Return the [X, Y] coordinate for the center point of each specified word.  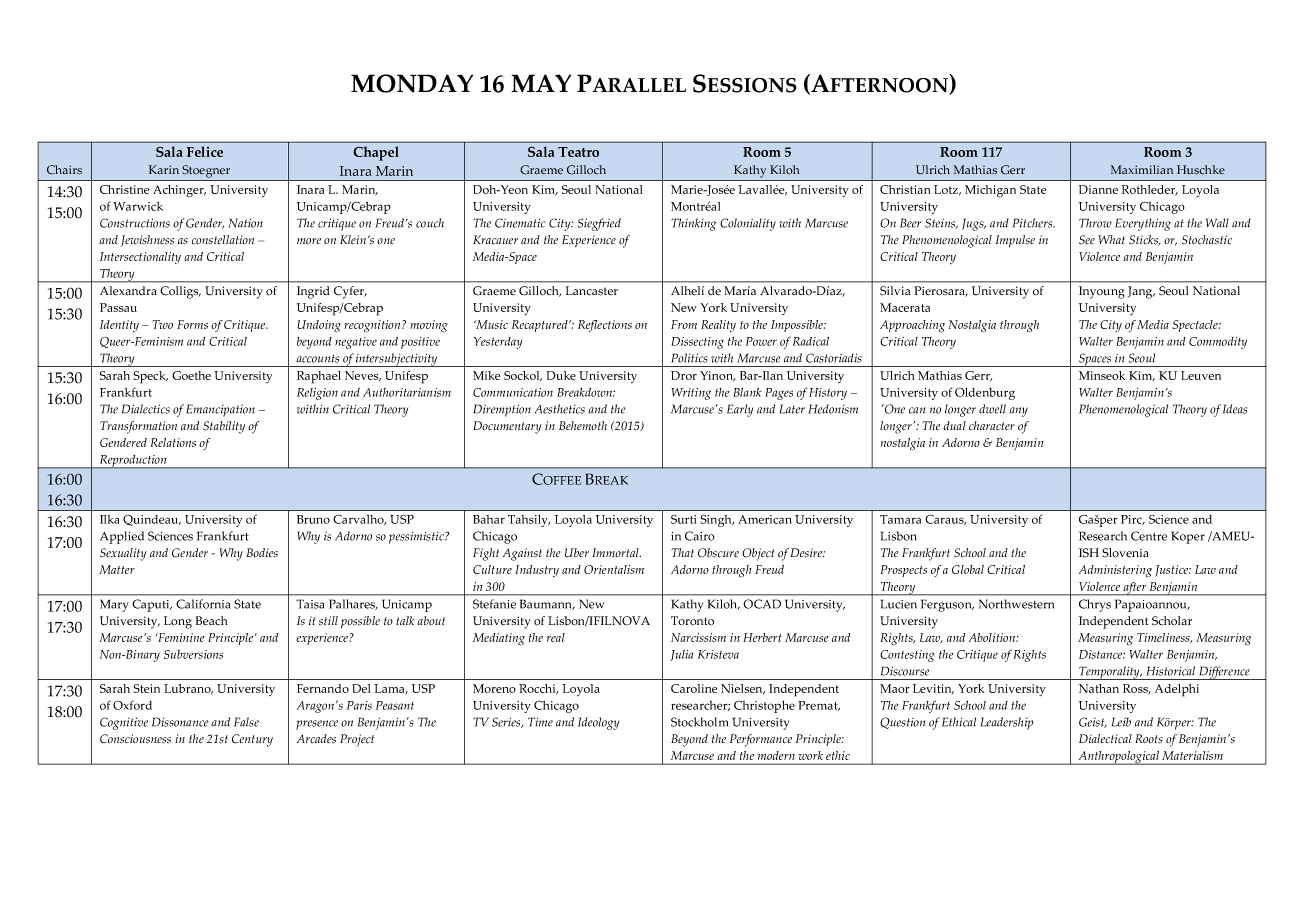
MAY [541, 83]
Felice [205, 151]
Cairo [700, 536]
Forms [192, 324]
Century [252, 740]
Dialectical [1105, 738]
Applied [122, 537]
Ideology [598, 723]
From [684, 324]
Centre [1149, 536]
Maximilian [1141, 169]
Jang [1141, 292]
